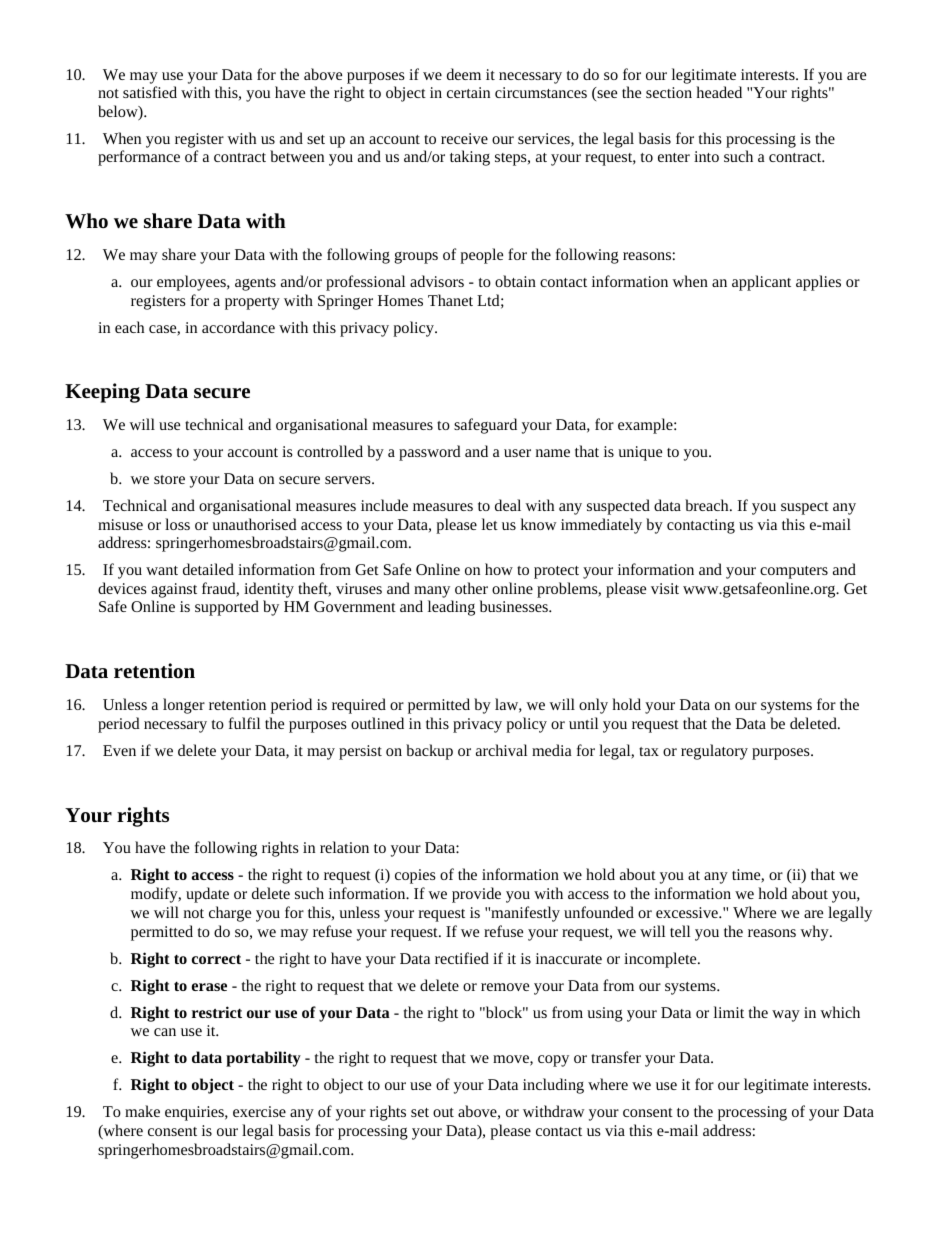 This page has height=1233, width=952. What do you see at coordinates (640, 453) in the page?
I see `unique` at bounding box center [640, 453].
